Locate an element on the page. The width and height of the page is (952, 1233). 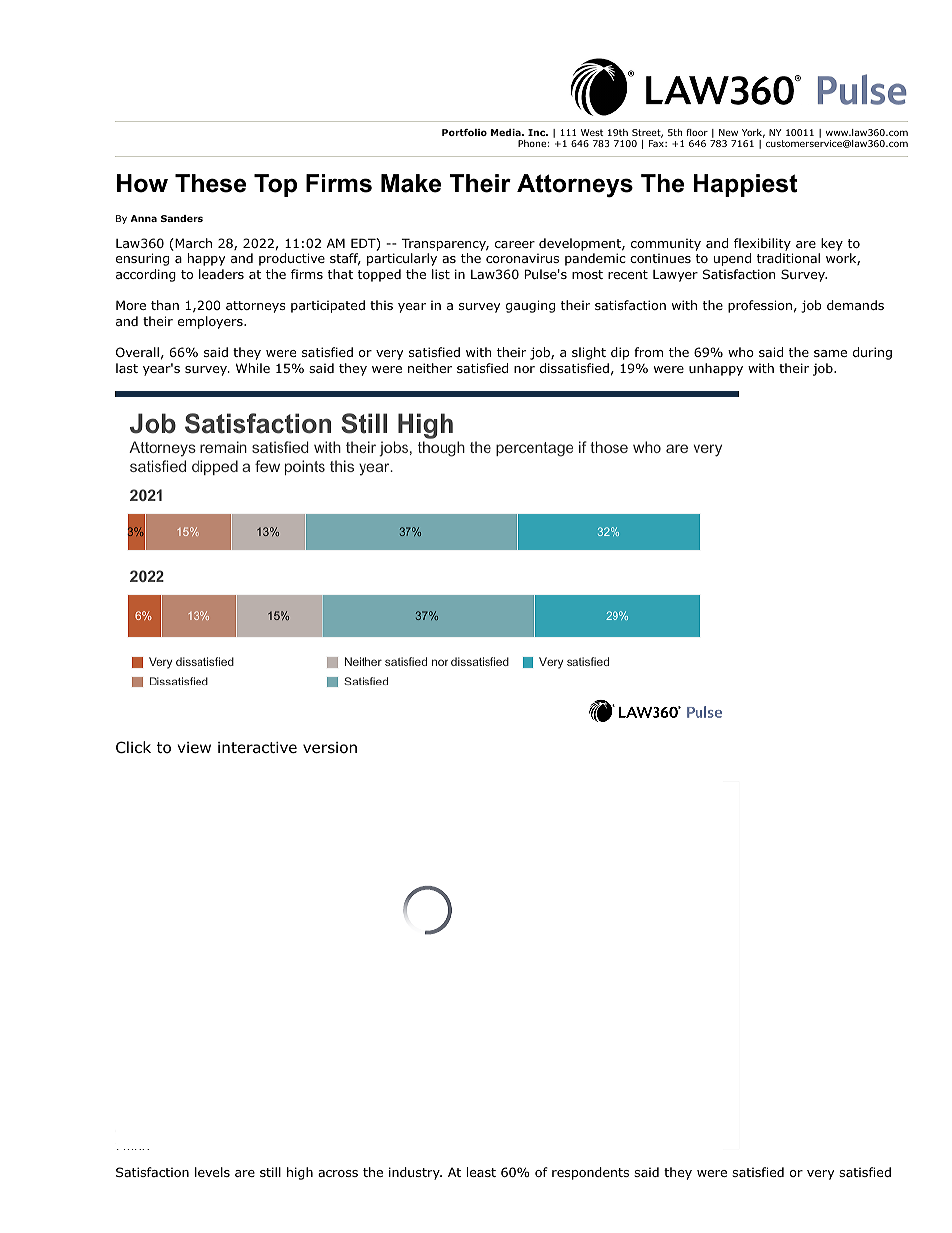
version is located at coordinates (330, 748).
